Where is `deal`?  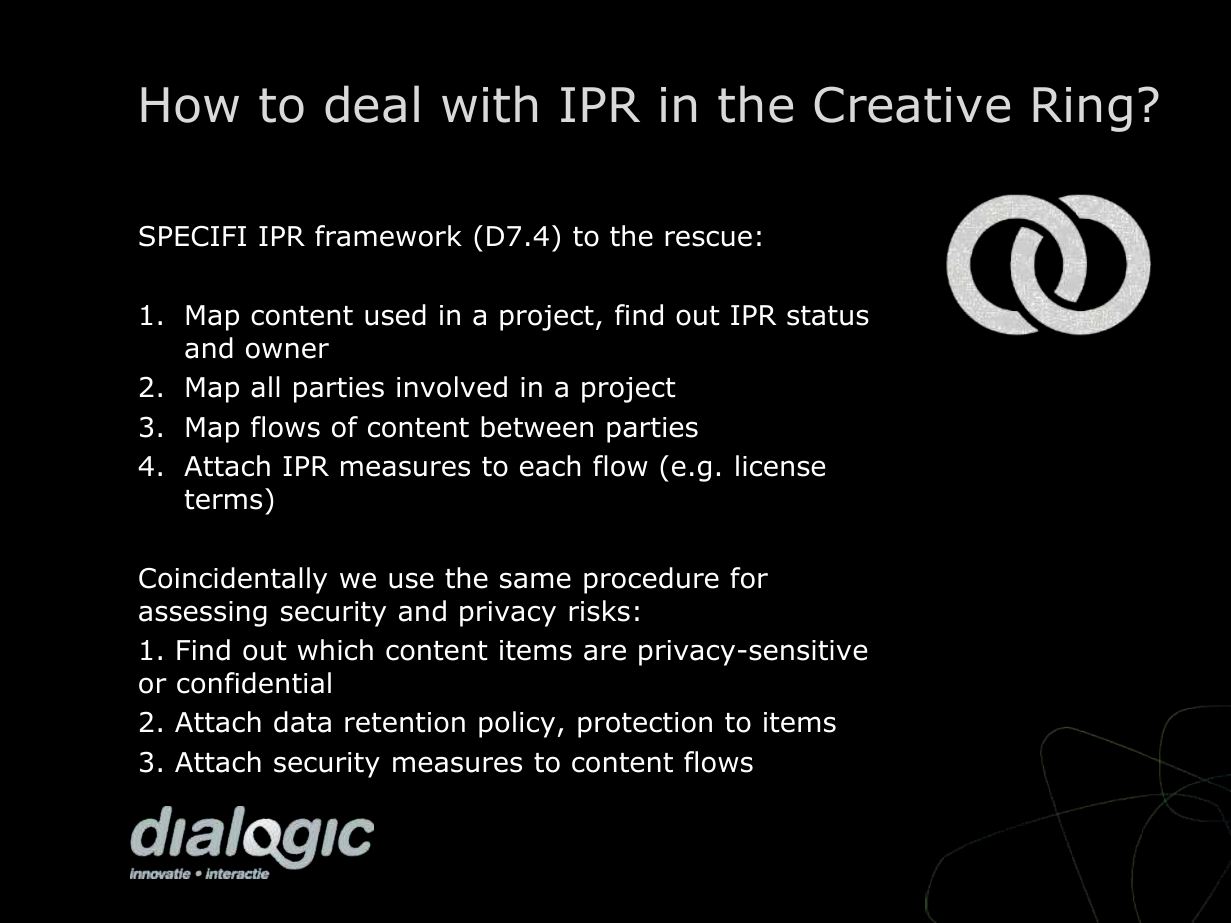
deal is located at coordinates (372, 104).
